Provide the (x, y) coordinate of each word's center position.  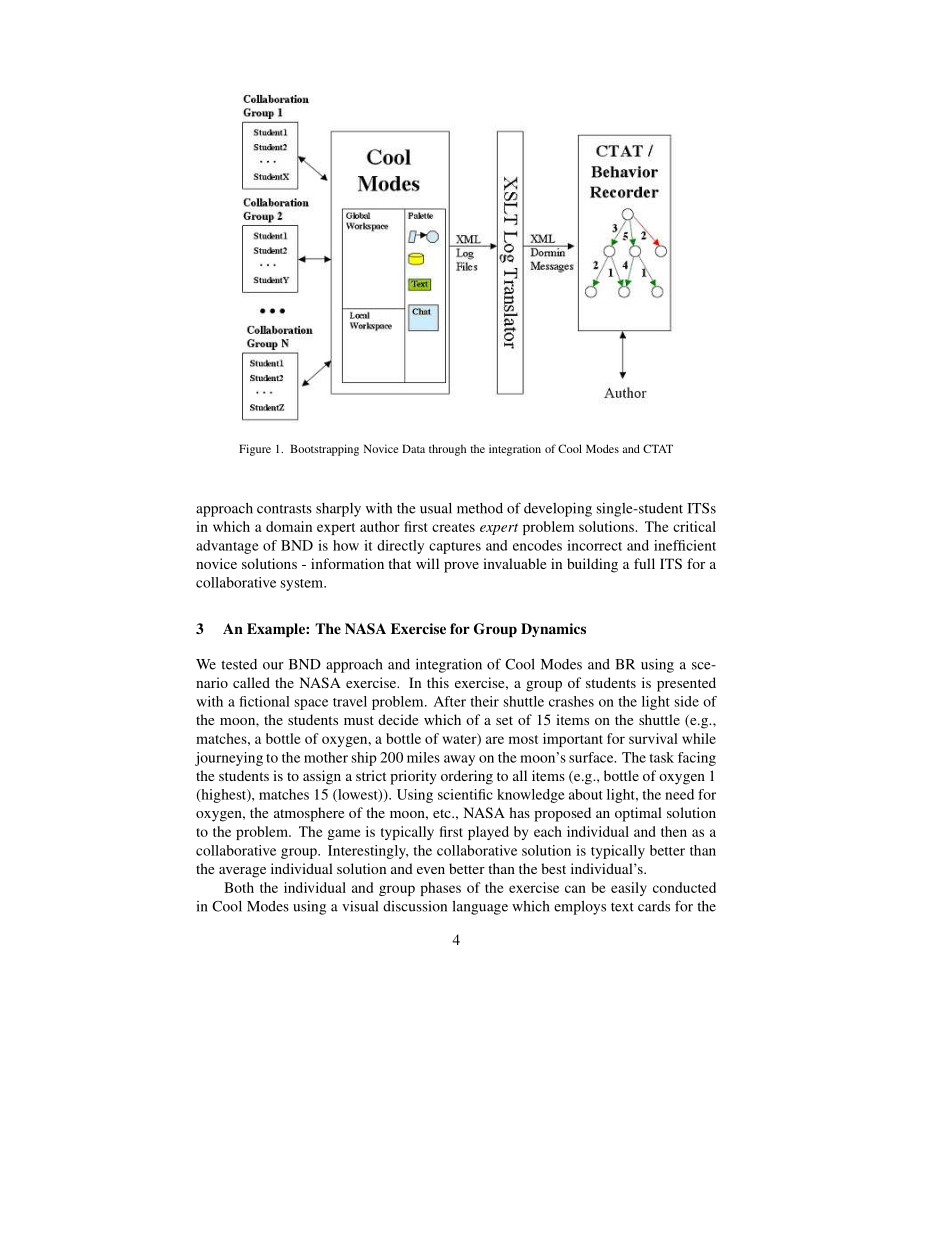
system (303, 585)
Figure (255, 450)
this (438, 682)
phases (440, 889)
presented (686, 684)
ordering (467, 777)
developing (558, 509)
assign (322, 777)
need (679, 794)
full (644, 563)
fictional (264, 701)
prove (461, 567)
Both (239, 887)
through (447, 450)
